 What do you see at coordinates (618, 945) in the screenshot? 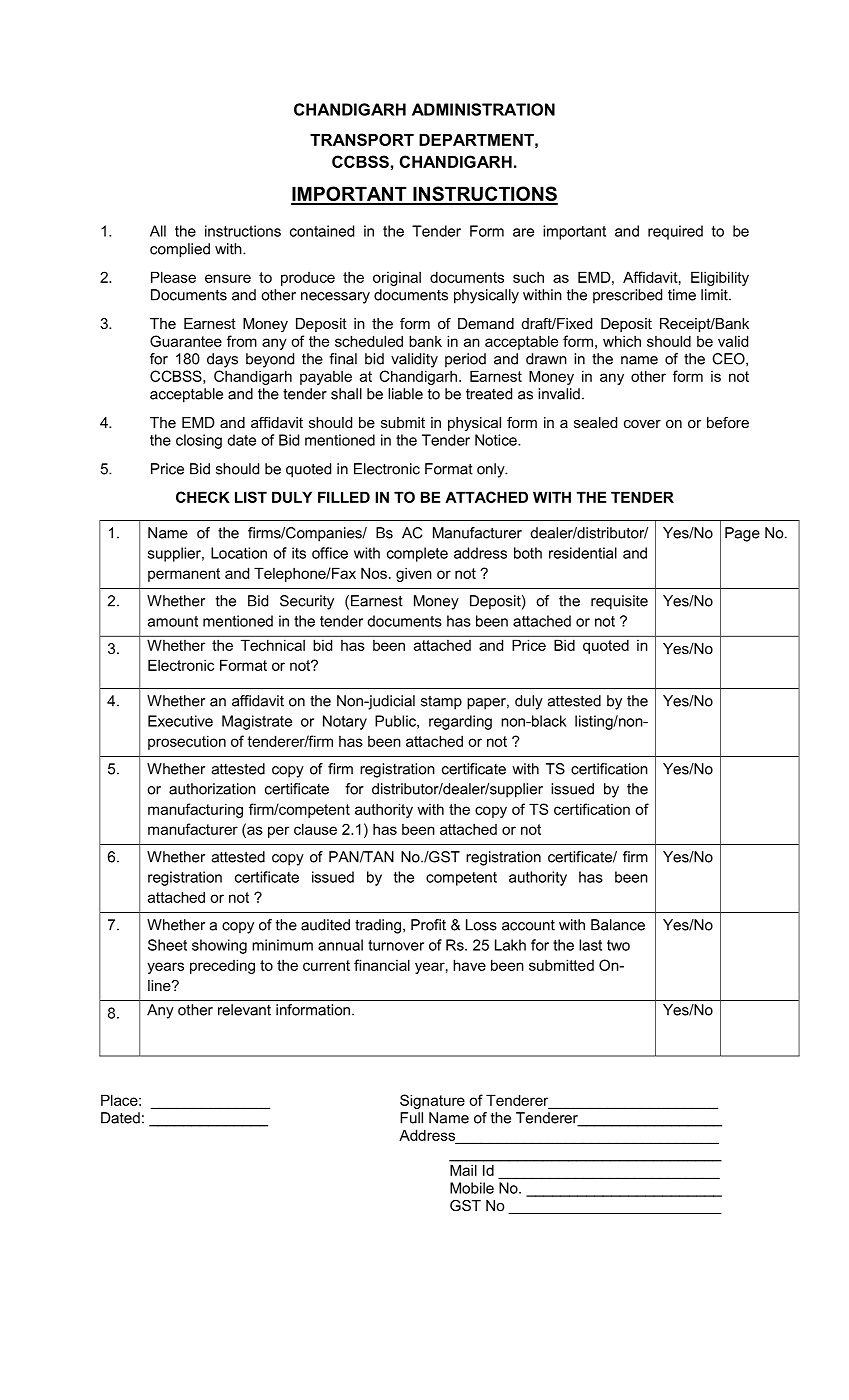
I see `two` at bounding box center [618, 945].
